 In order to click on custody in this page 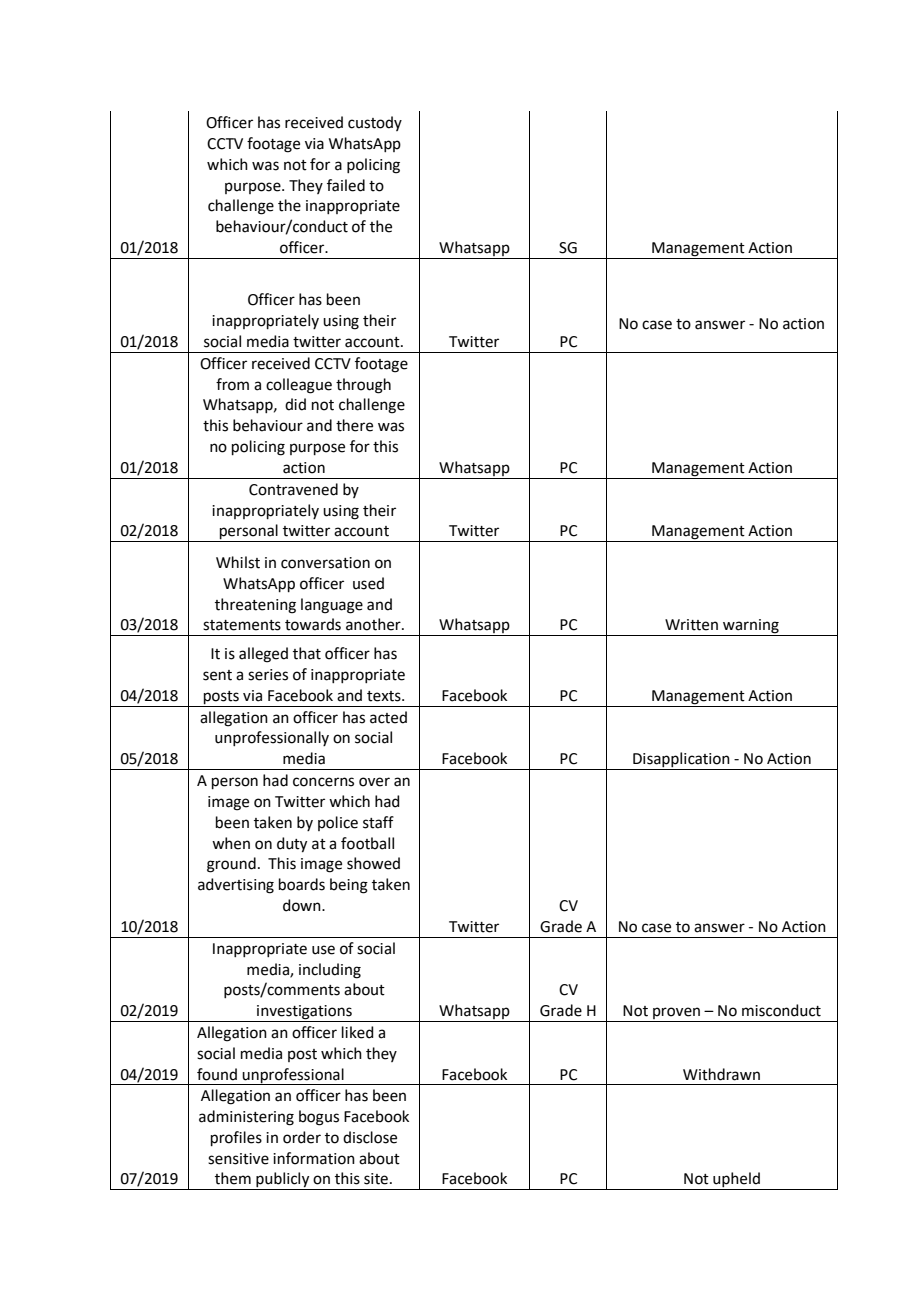, I will do `click(375, 123)`.
